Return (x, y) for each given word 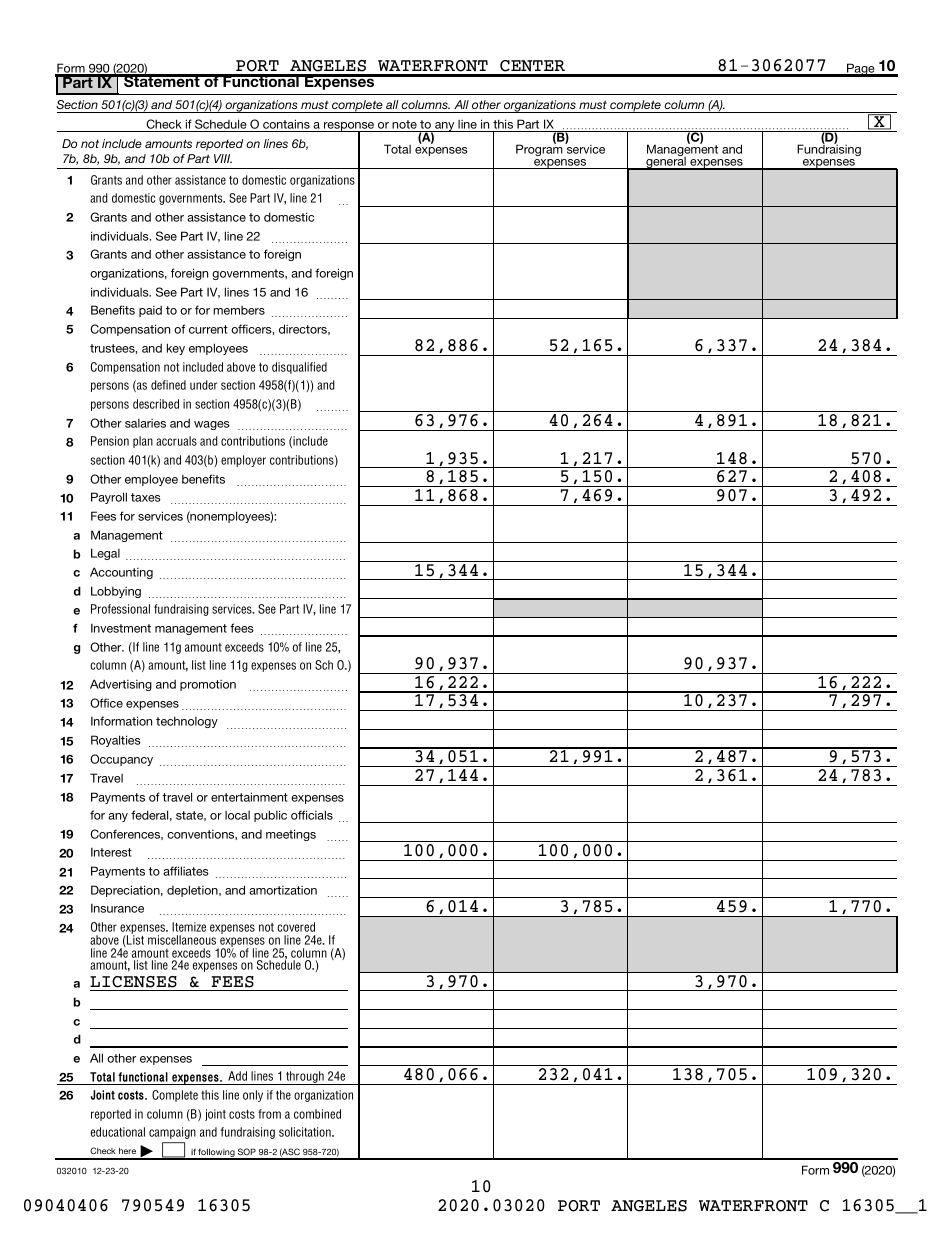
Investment (121, 628)
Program (539, 149)
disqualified (299, 368)
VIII (223, 158)
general (666, 162)
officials (312, 815)
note (404, 124)
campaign (172, 1133)
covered (296, 927)
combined (317, 1114)
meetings (291, 835)
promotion (208, 685)
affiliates (186, 871)
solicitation (306, 1132)
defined (168, 385)
